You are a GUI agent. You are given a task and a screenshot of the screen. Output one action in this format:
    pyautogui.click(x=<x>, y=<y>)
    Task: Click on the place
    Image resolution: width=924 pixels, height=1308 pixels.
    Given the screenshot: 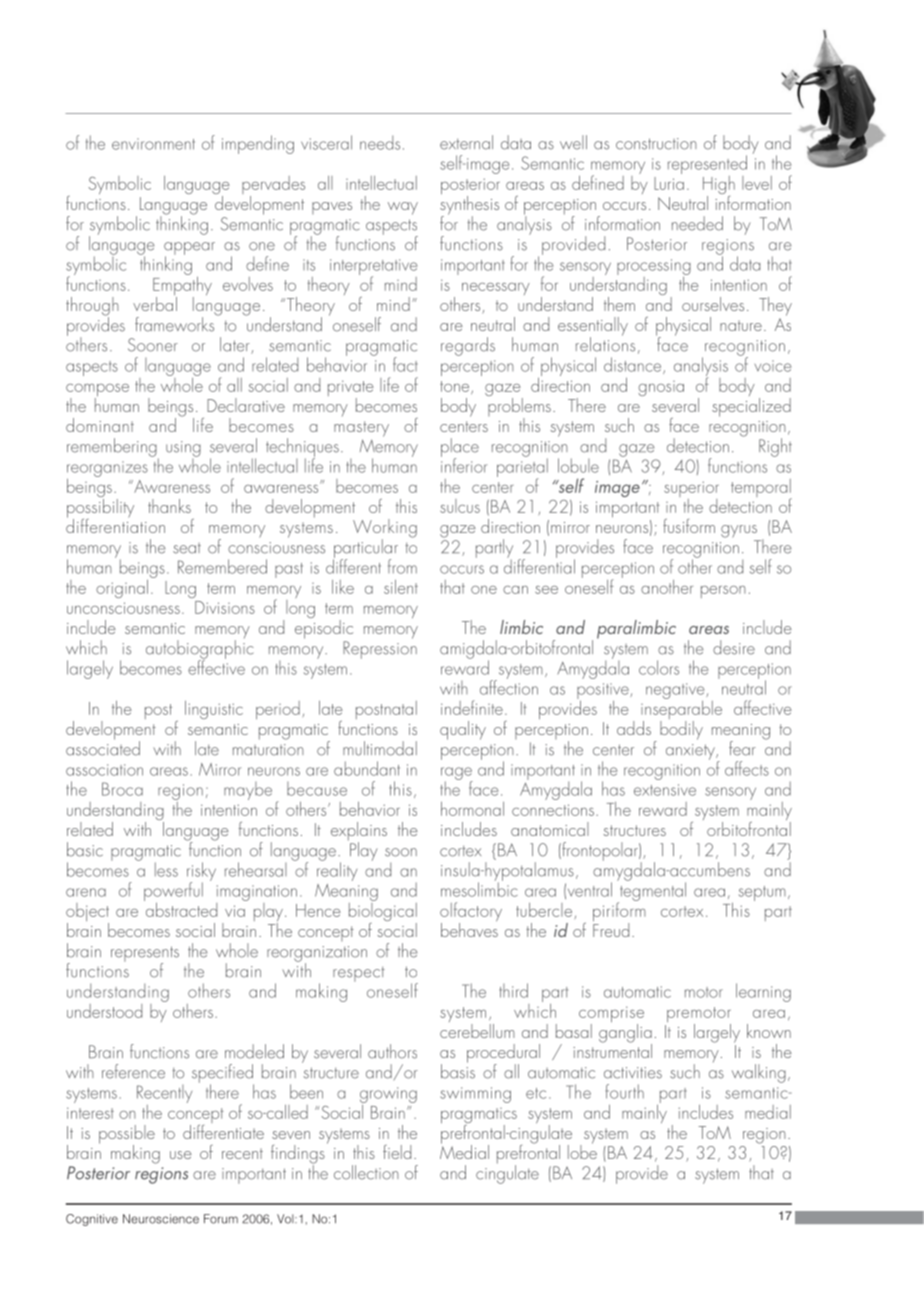 What is the action you would take?
    pyautogui.click(x=460, y=448)
